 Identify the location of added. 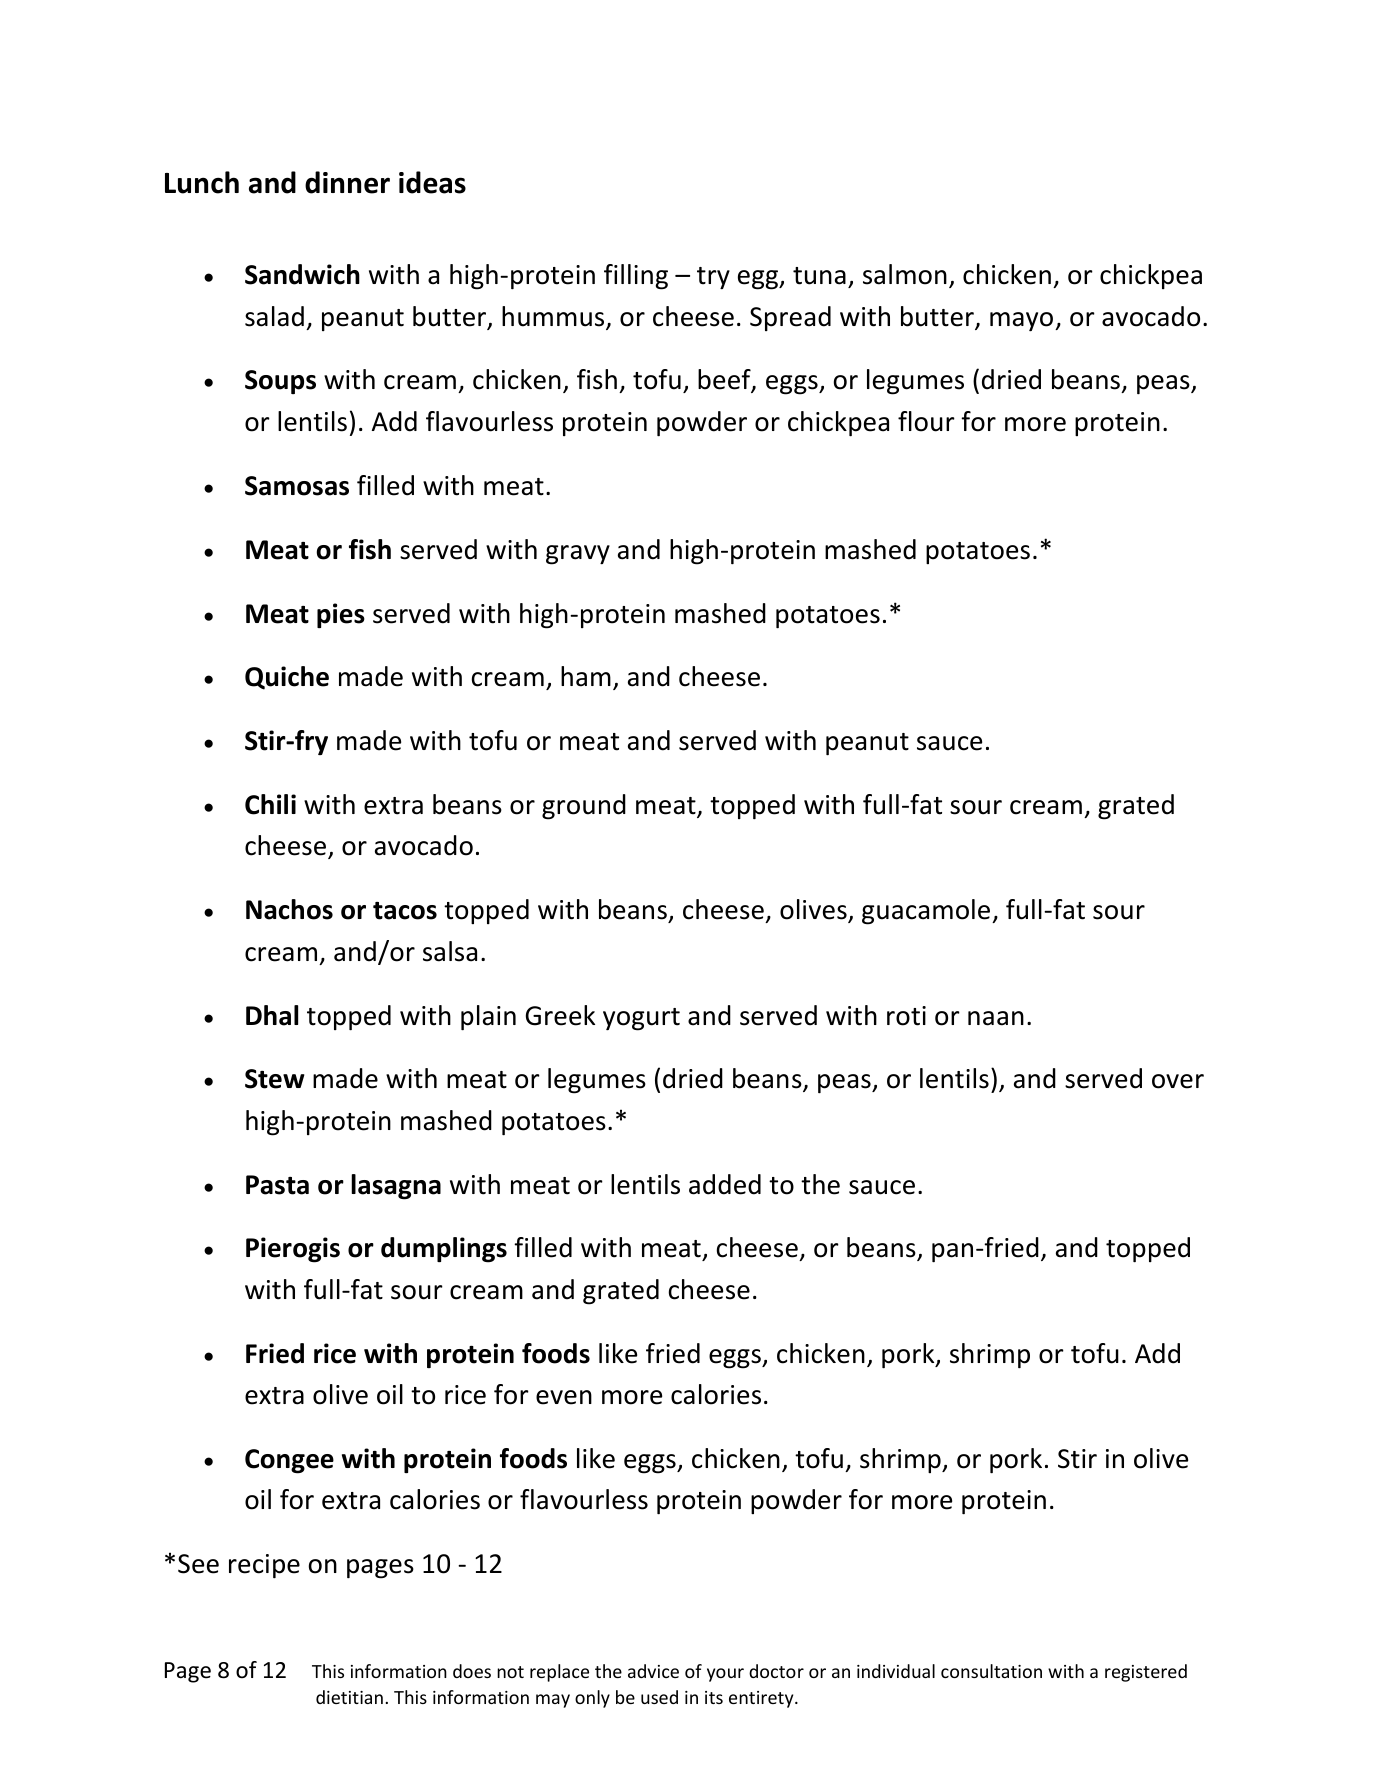
(725, 1184).
